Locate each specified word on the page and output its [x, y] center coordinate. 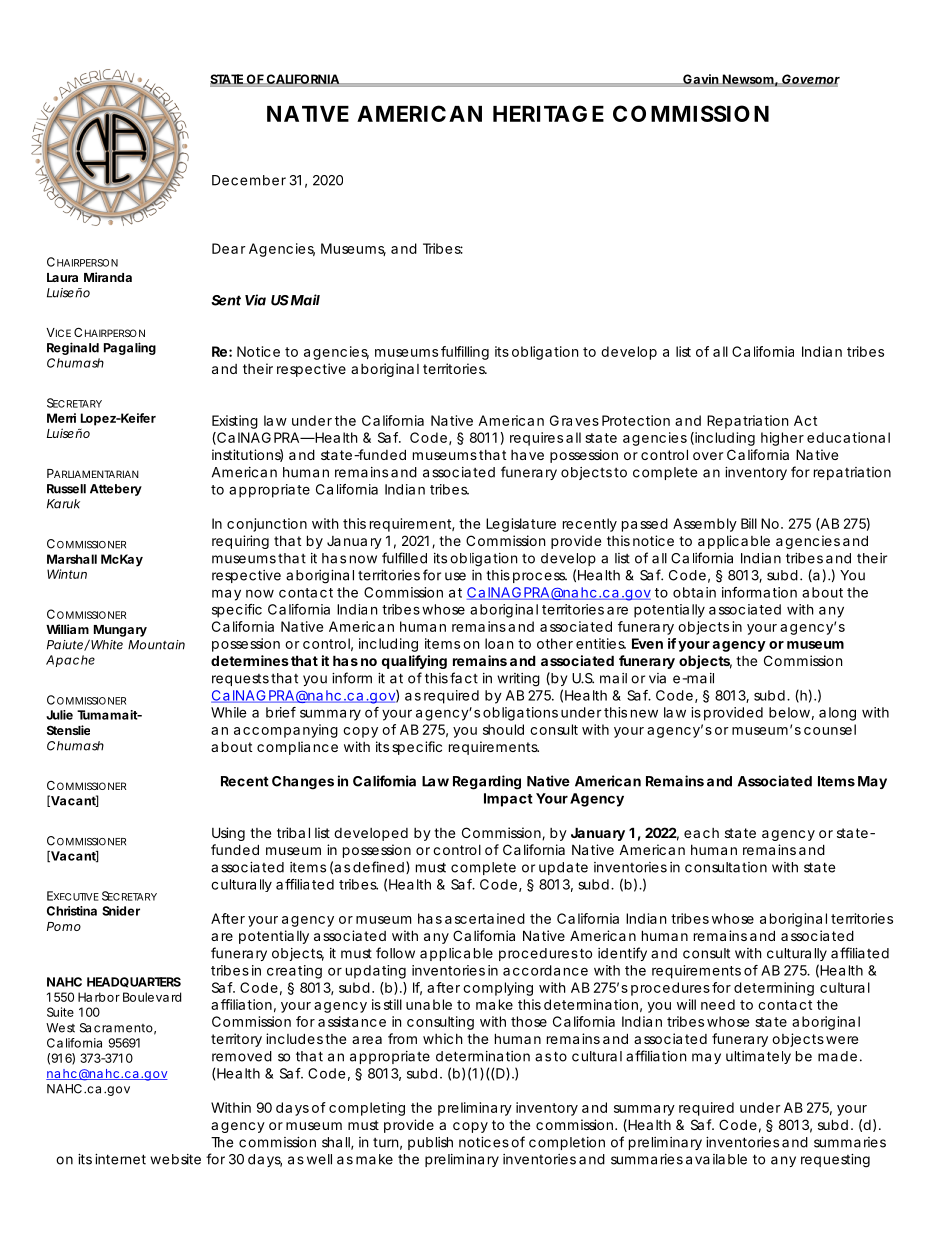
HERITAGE [548, 113]
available [716, 1159]
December [249, 180]
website [175, 1159]
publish [430, 1143]
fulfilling [465, 353]
